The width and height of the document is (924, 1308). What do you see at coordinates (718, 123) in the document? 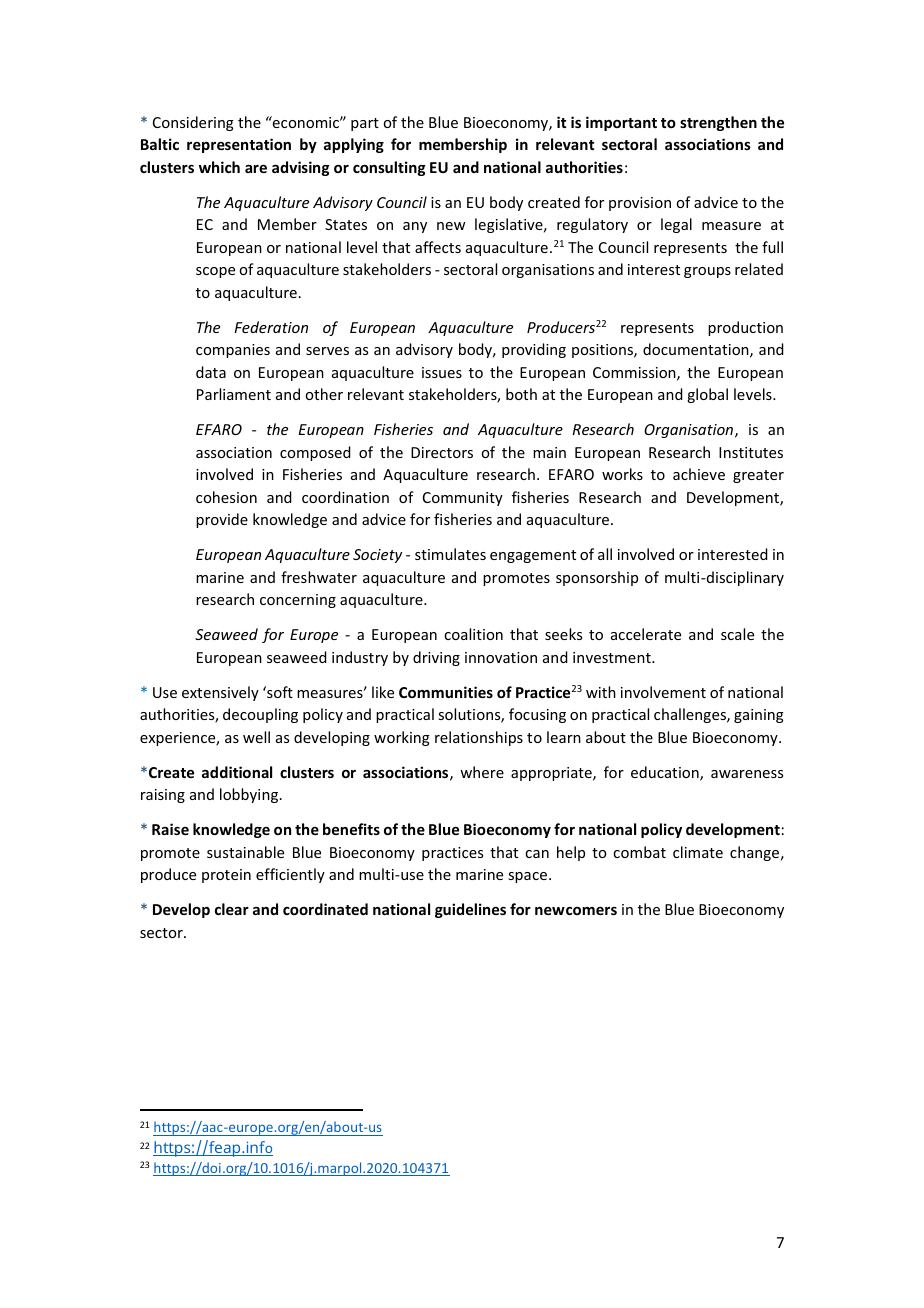
I see `strengthen` at bounding box center [718, 123].
